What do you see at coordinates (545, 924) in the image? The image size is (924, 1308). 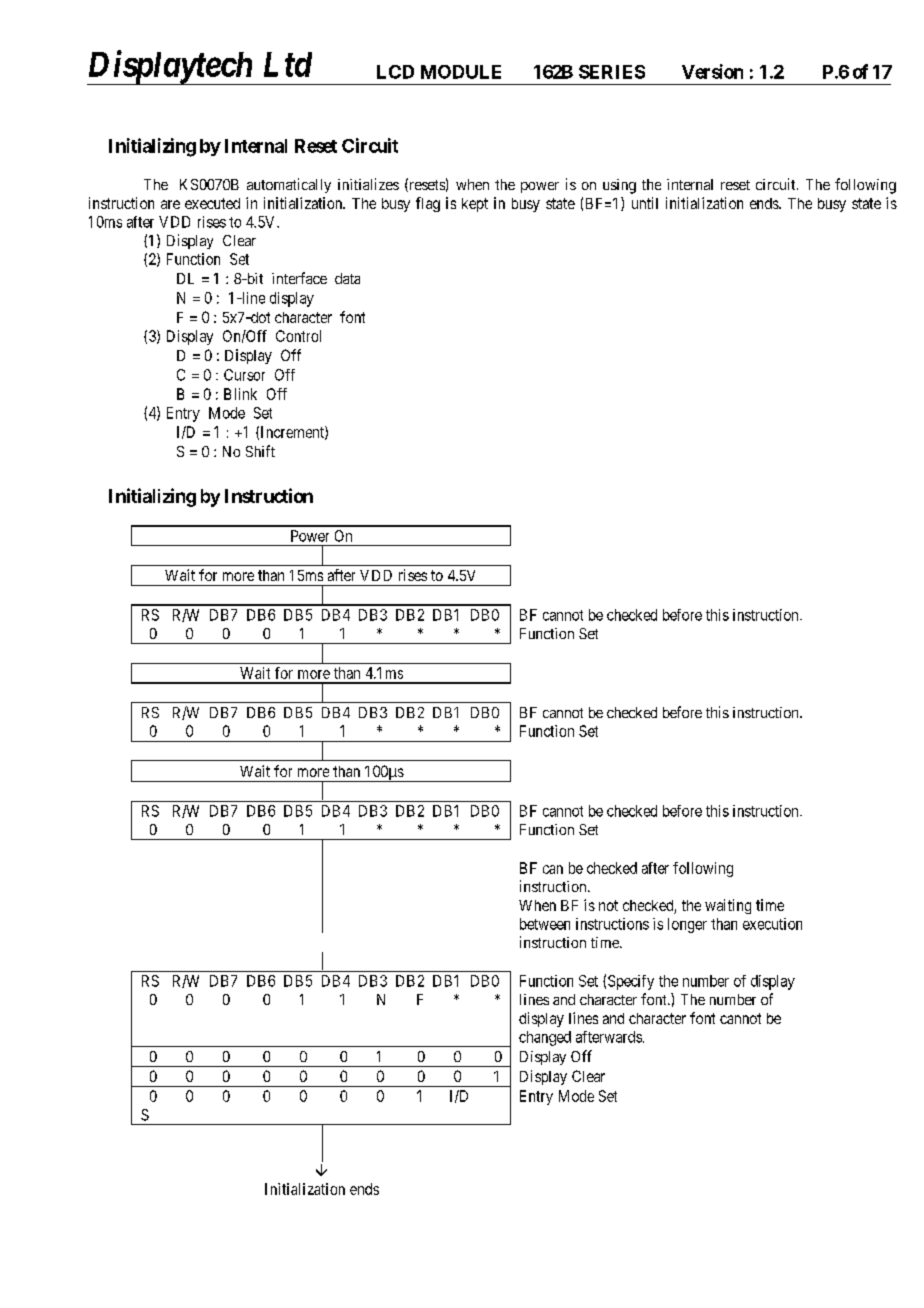 I see `between` at bounding box center [545, 924].
